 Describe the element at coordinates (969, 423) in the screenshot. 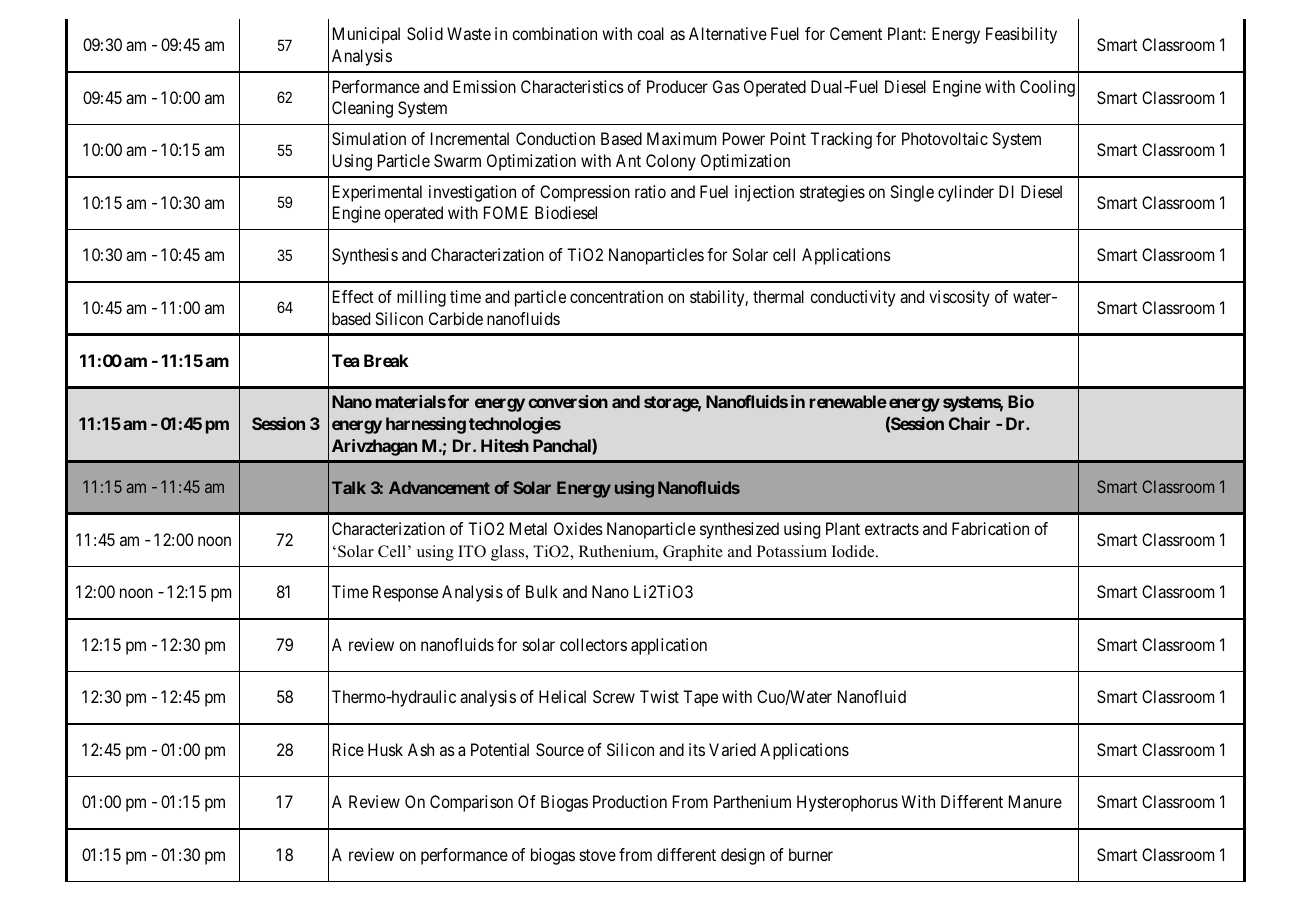

I see `Chair` at that location.
